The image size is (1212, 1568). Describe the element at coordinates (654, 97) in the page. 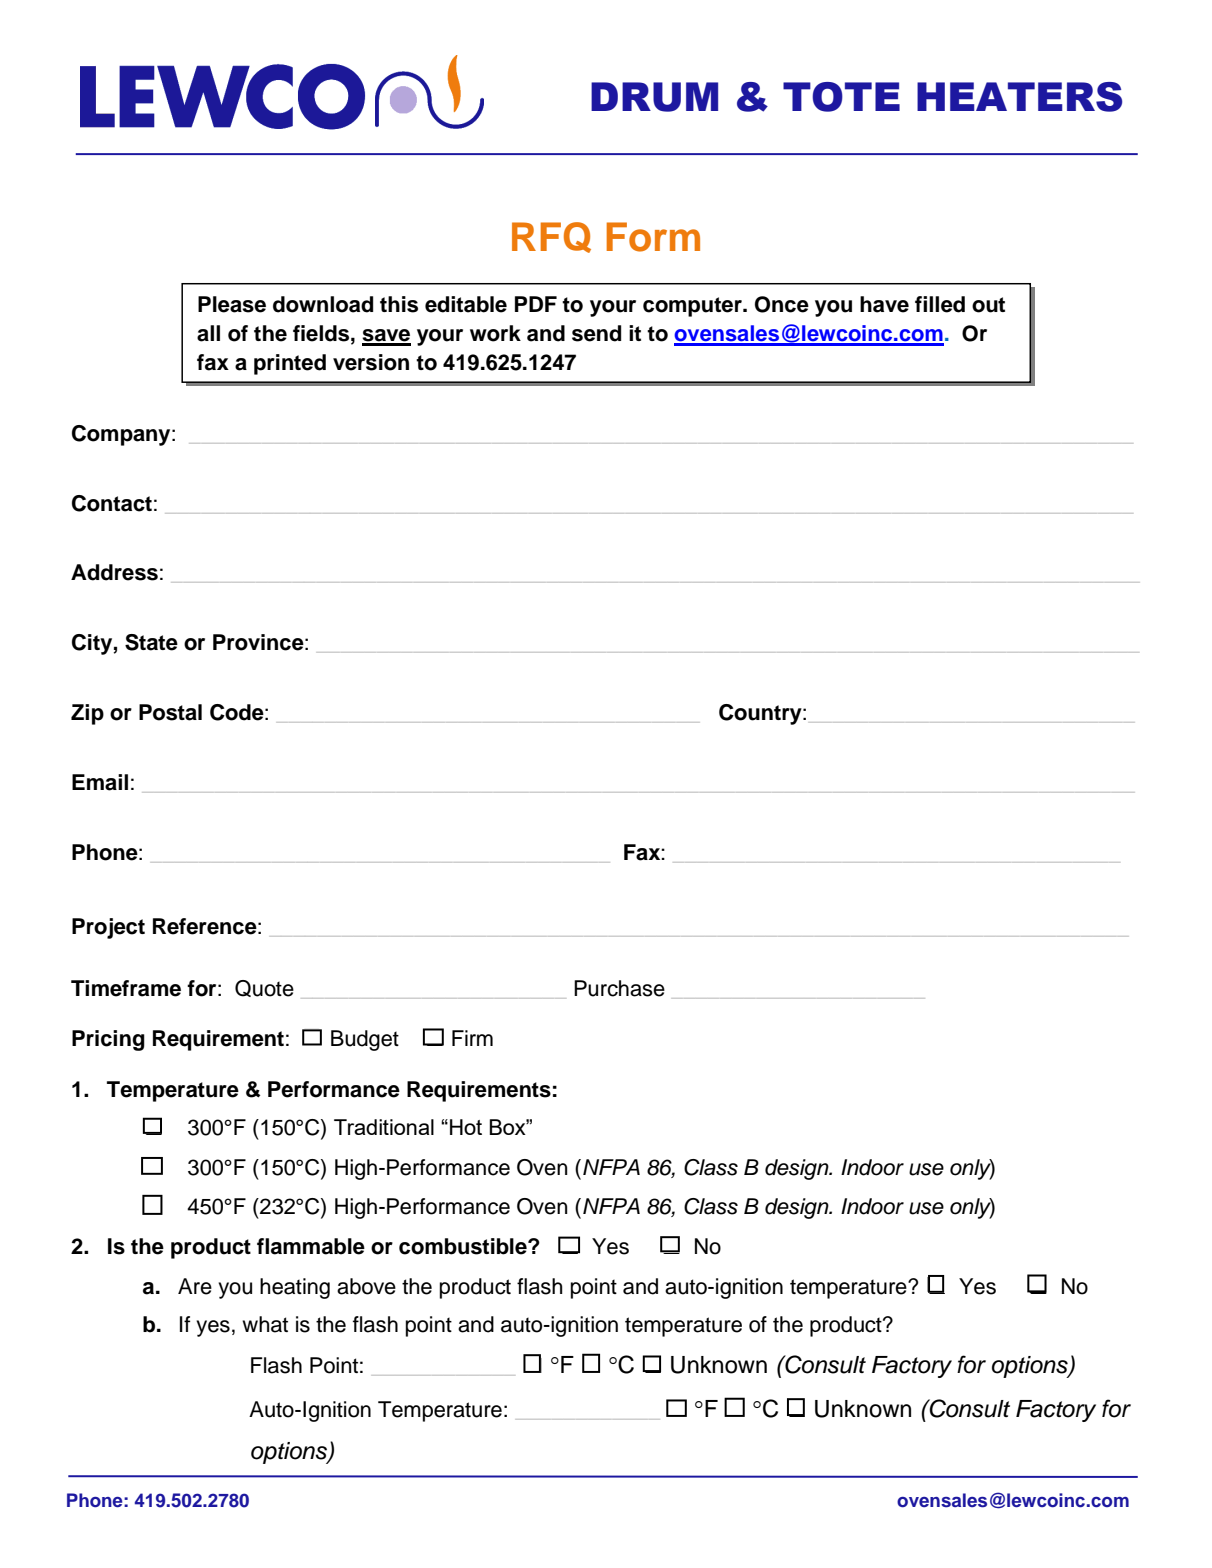

I see `DRUM` at that location.
